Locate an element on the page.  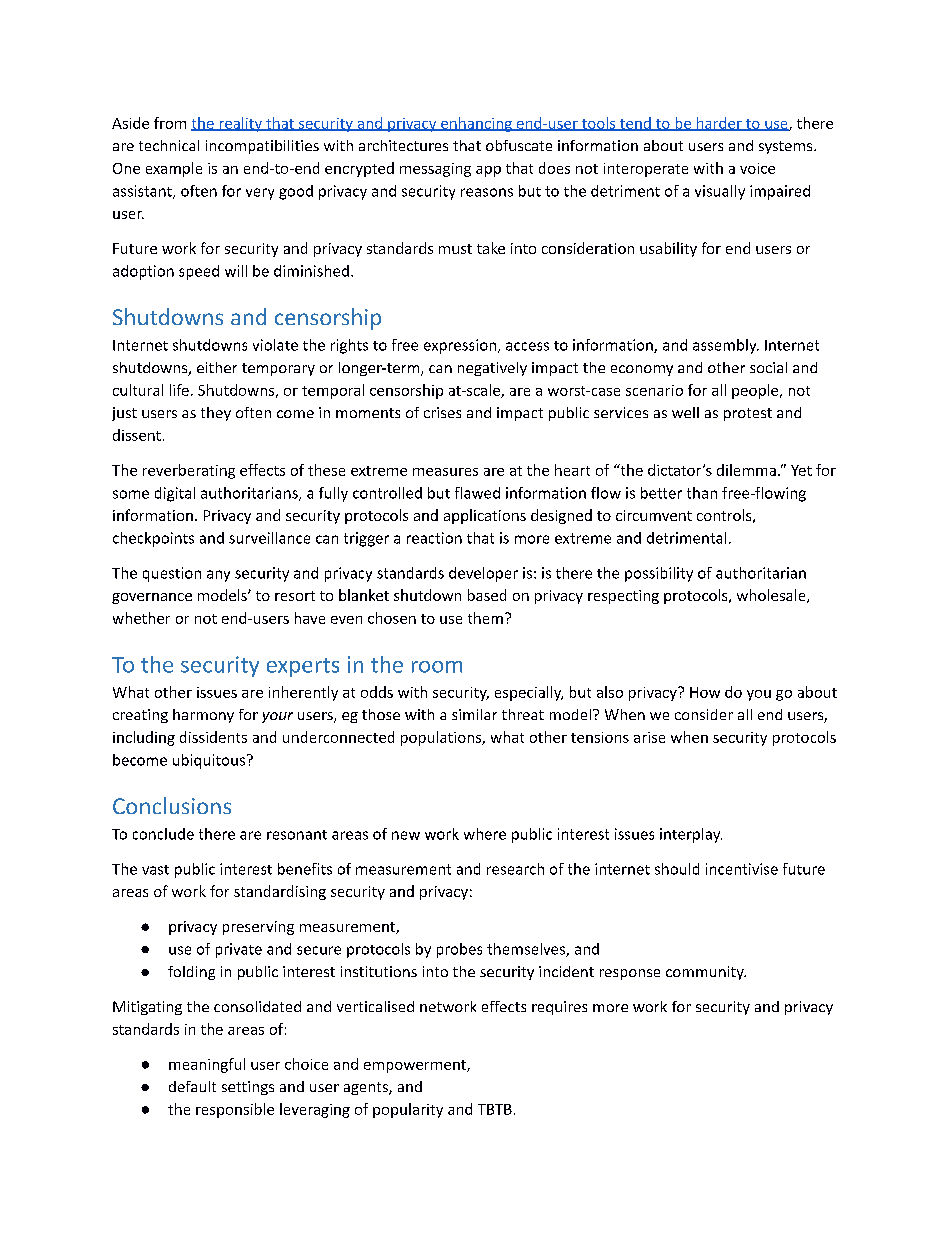
harder is located at coordinates (719, 124).
